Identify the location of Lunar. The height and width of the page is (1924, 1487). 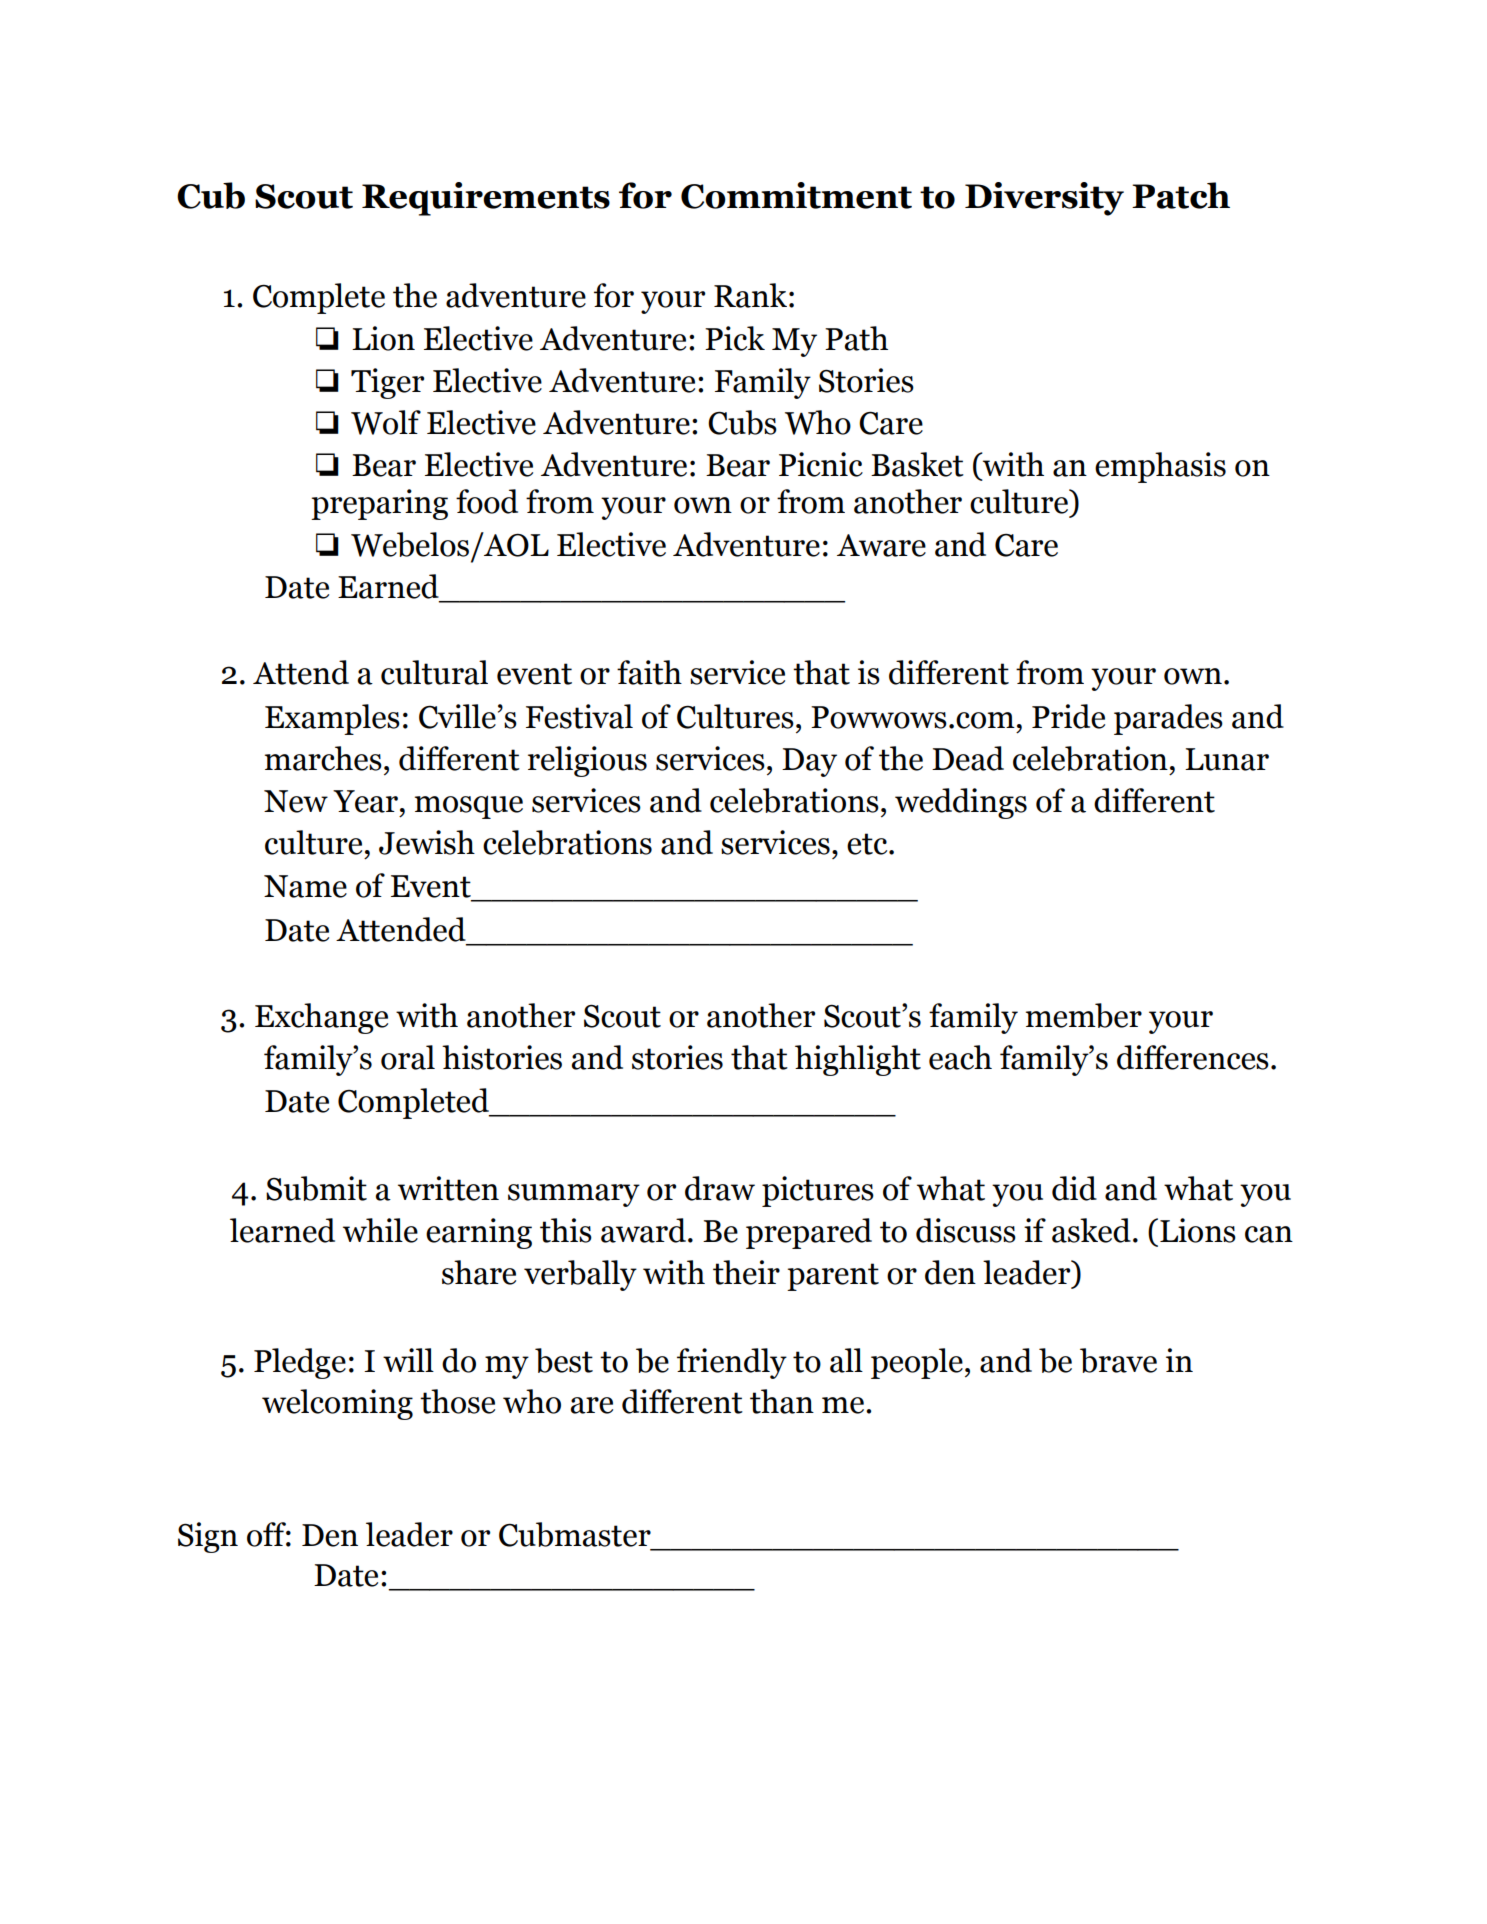
(1227, 759).
